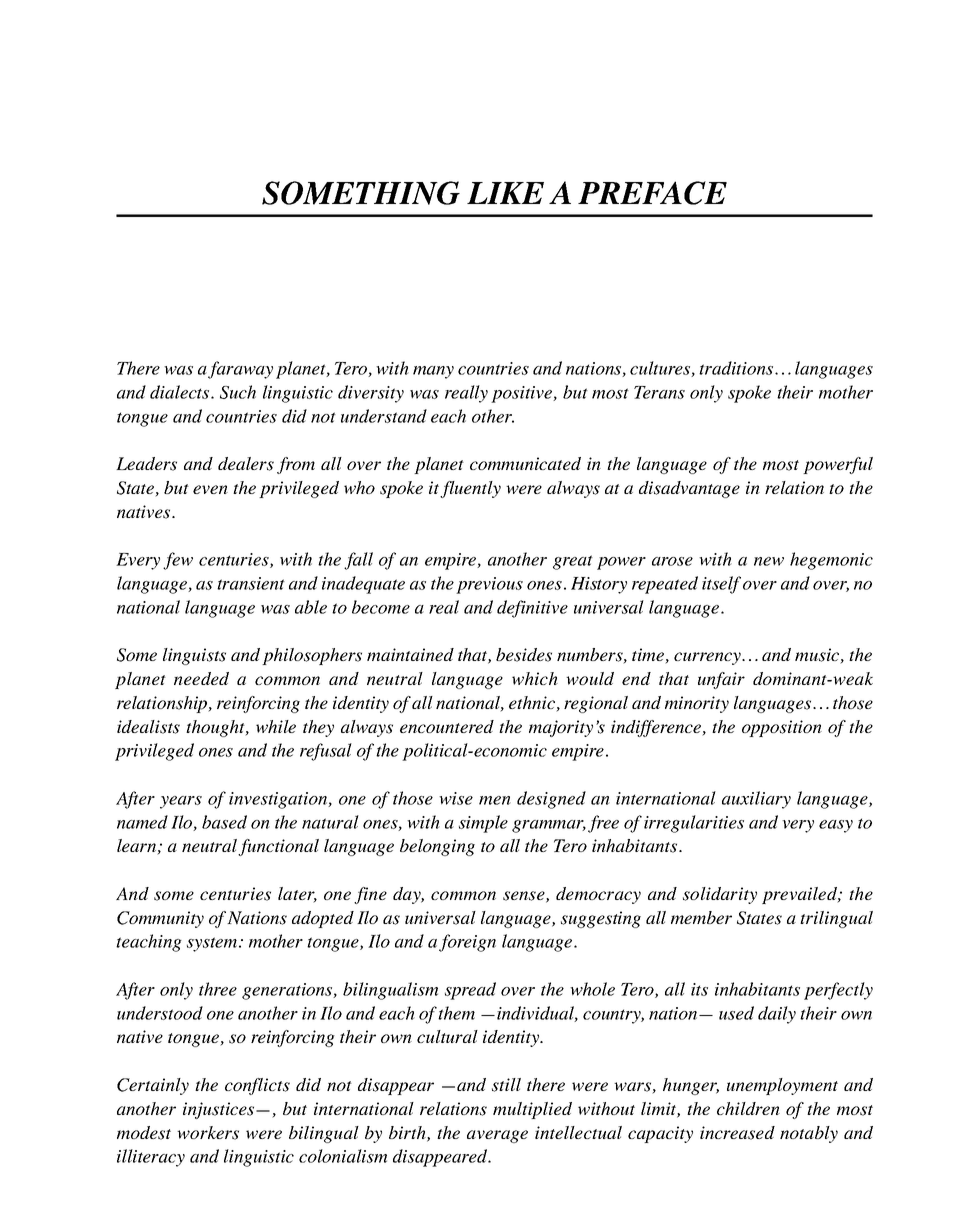 The image size is (974, 1232). I want to click on faraway, so click(240, 370).
